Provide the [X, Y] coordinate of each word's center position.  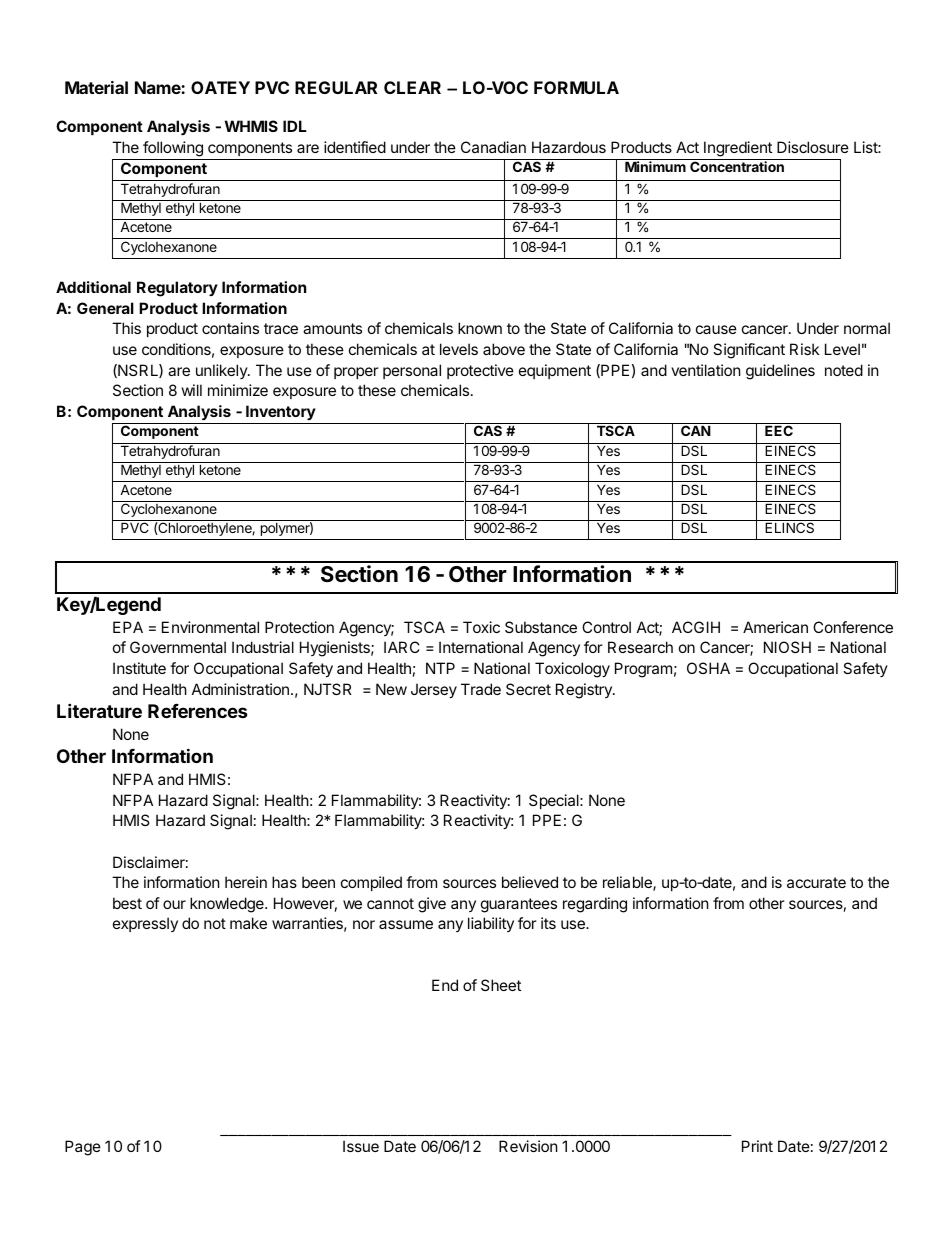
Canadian [493, 147]
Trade [481, 689]
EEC [779, 430]
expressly [145, 924]
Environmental [210, 627]
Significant [749, 351]
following [173, 149]
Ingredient [738, 149]
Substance [541, 627]
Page [83, 1148]
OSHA [708, 668]
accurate [816, 882]
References [198, 711]
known [480, 328]
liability [491, 924]
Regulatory [177, 289]
